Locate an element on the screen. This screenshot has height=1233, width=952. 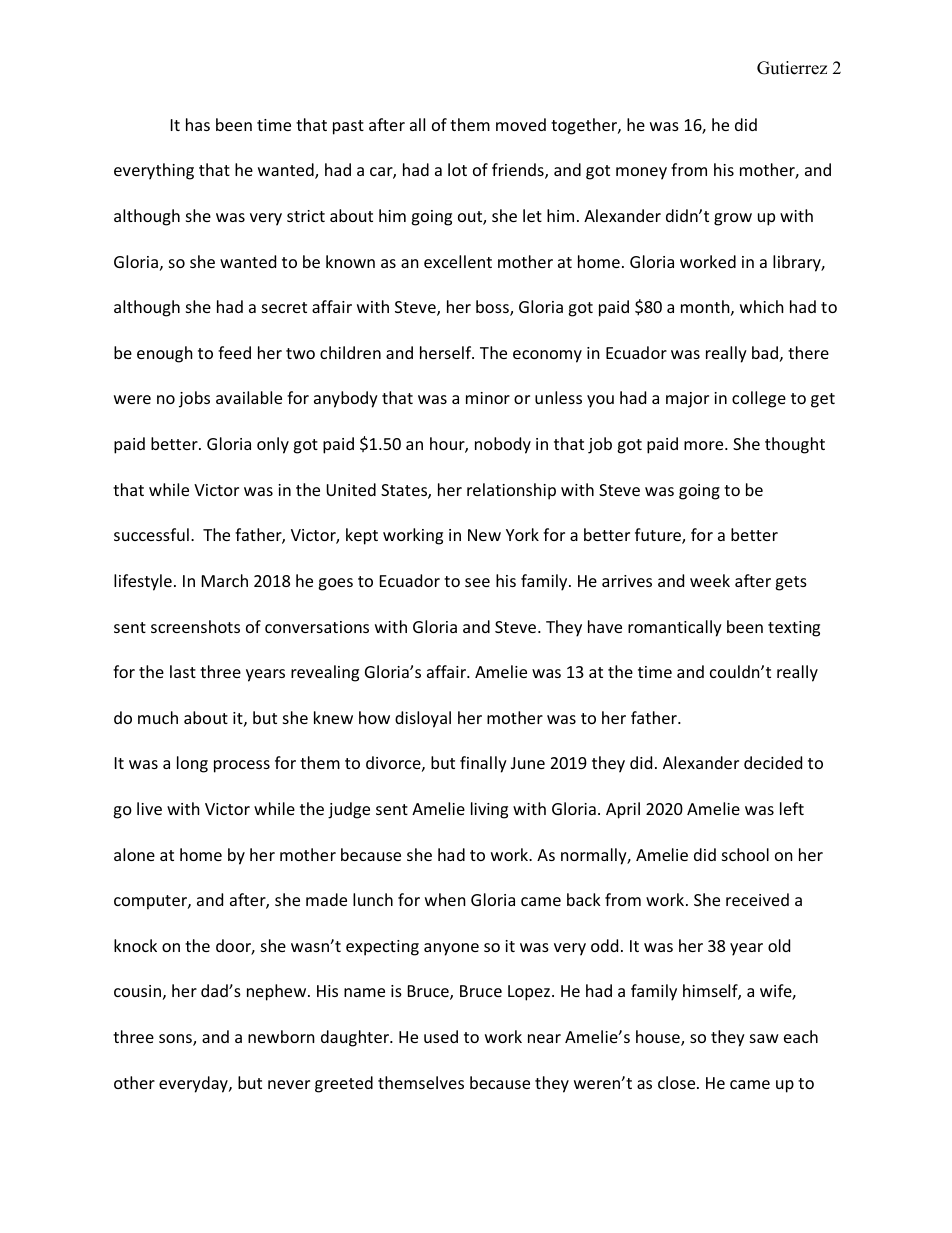
sons is located at coordinates (176, 1040).
